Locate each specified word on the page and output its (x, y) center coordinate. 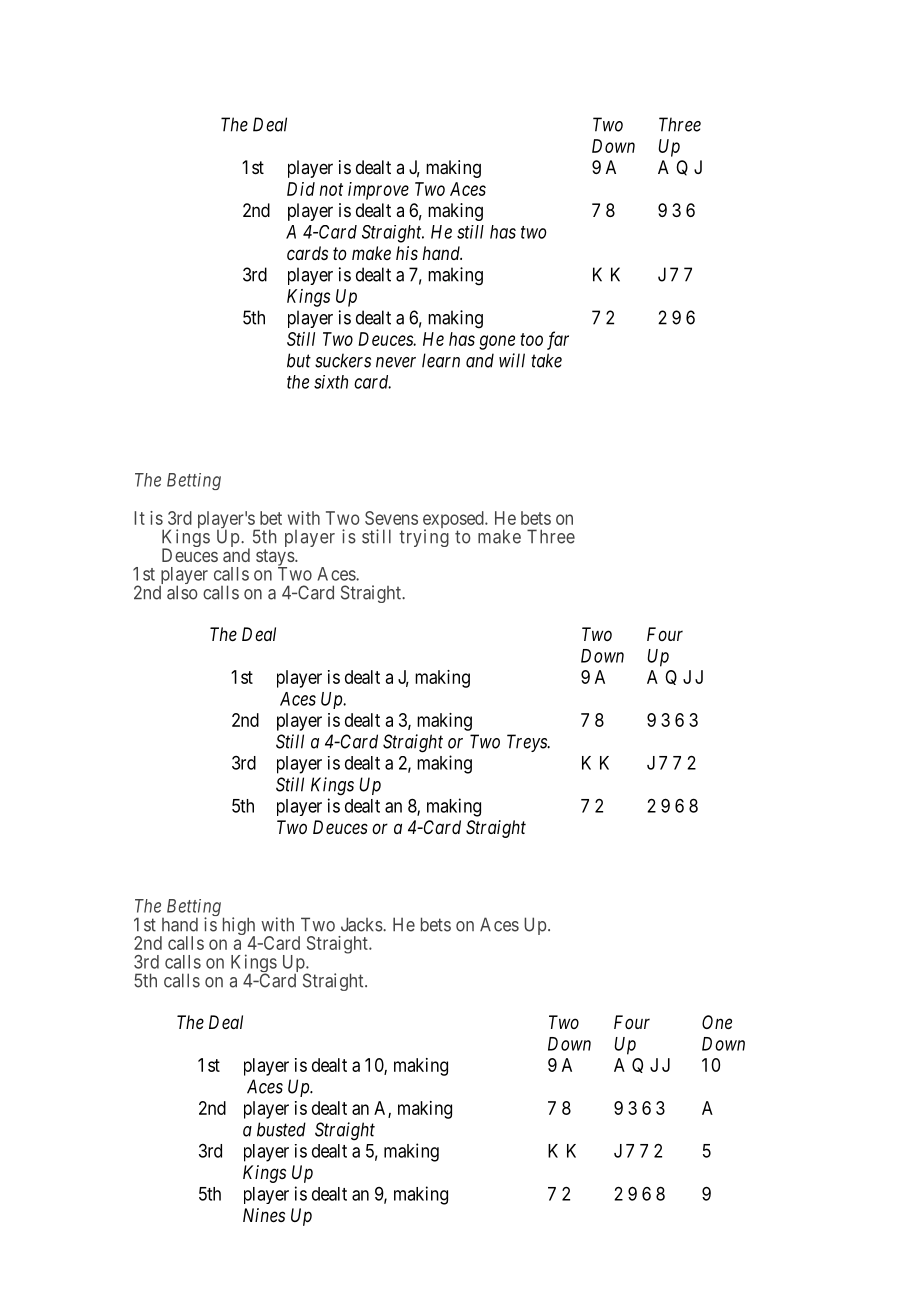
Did (301, 189)
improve (378, 191)
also (182, 592)
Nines (264, 1215)
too (531, 339)
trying (424, 538)
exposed (454, 521)
